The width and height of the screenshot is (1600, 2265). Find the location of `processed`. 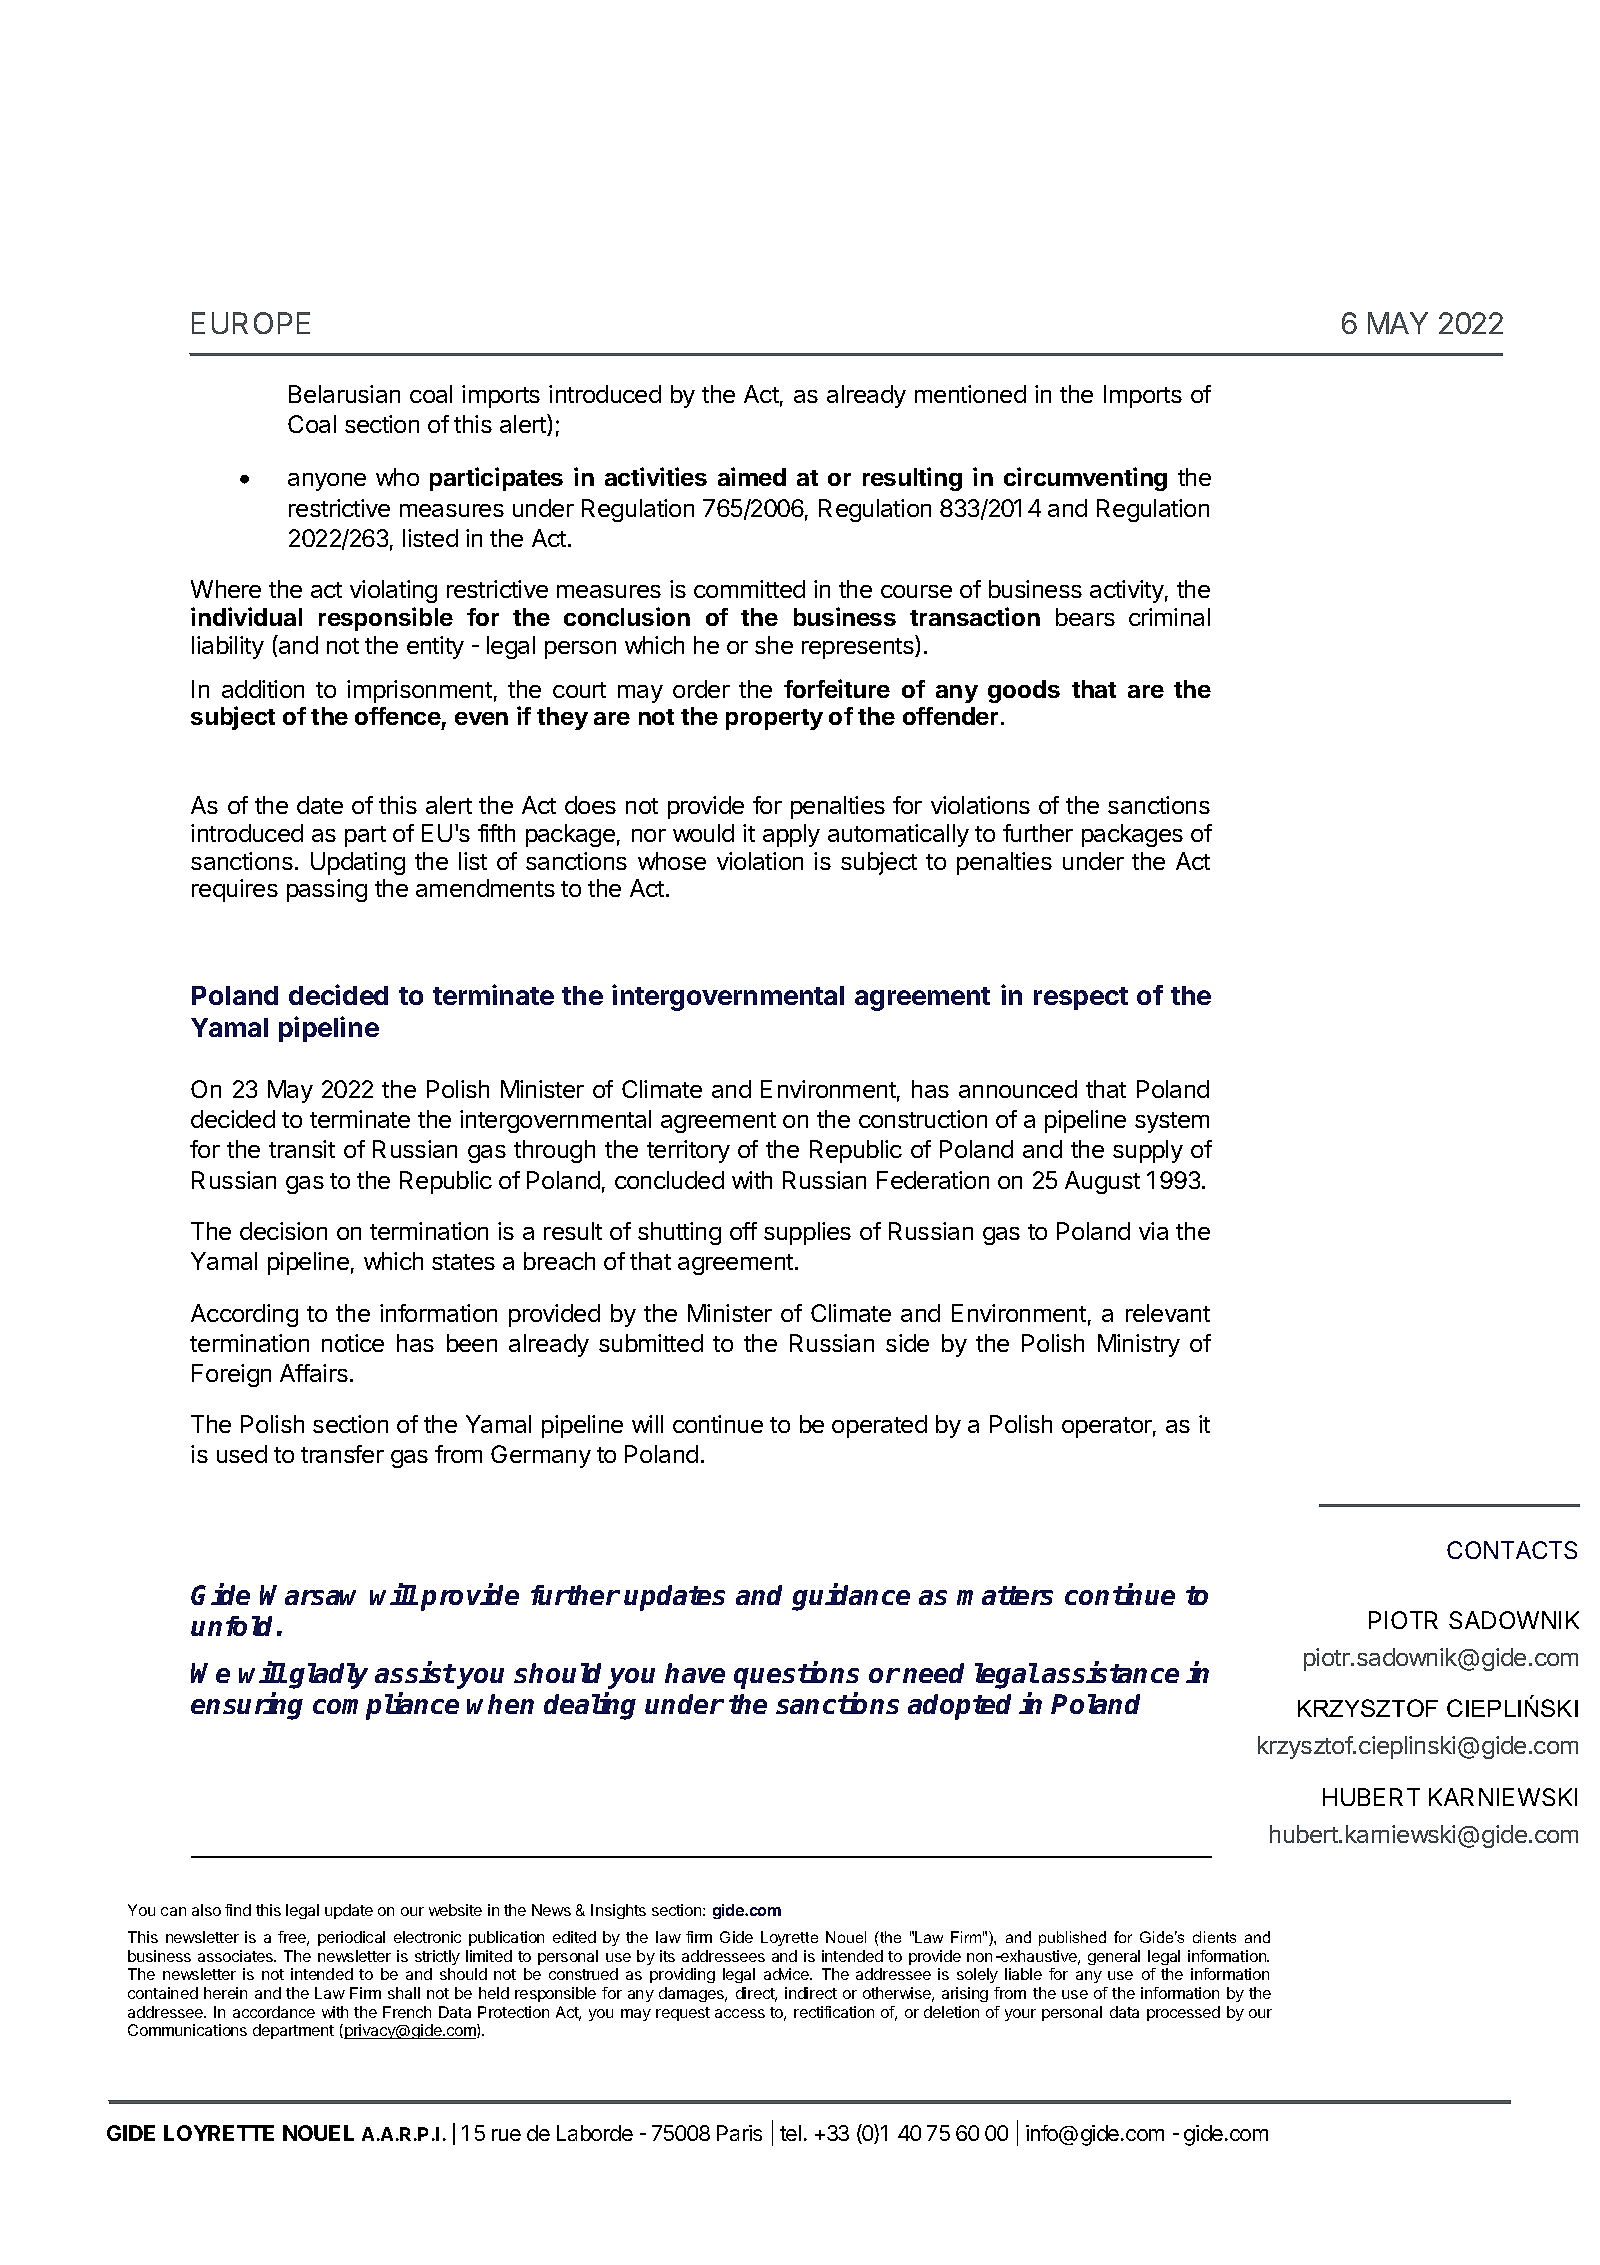

processed is located at coordinates (1183, 2013).
